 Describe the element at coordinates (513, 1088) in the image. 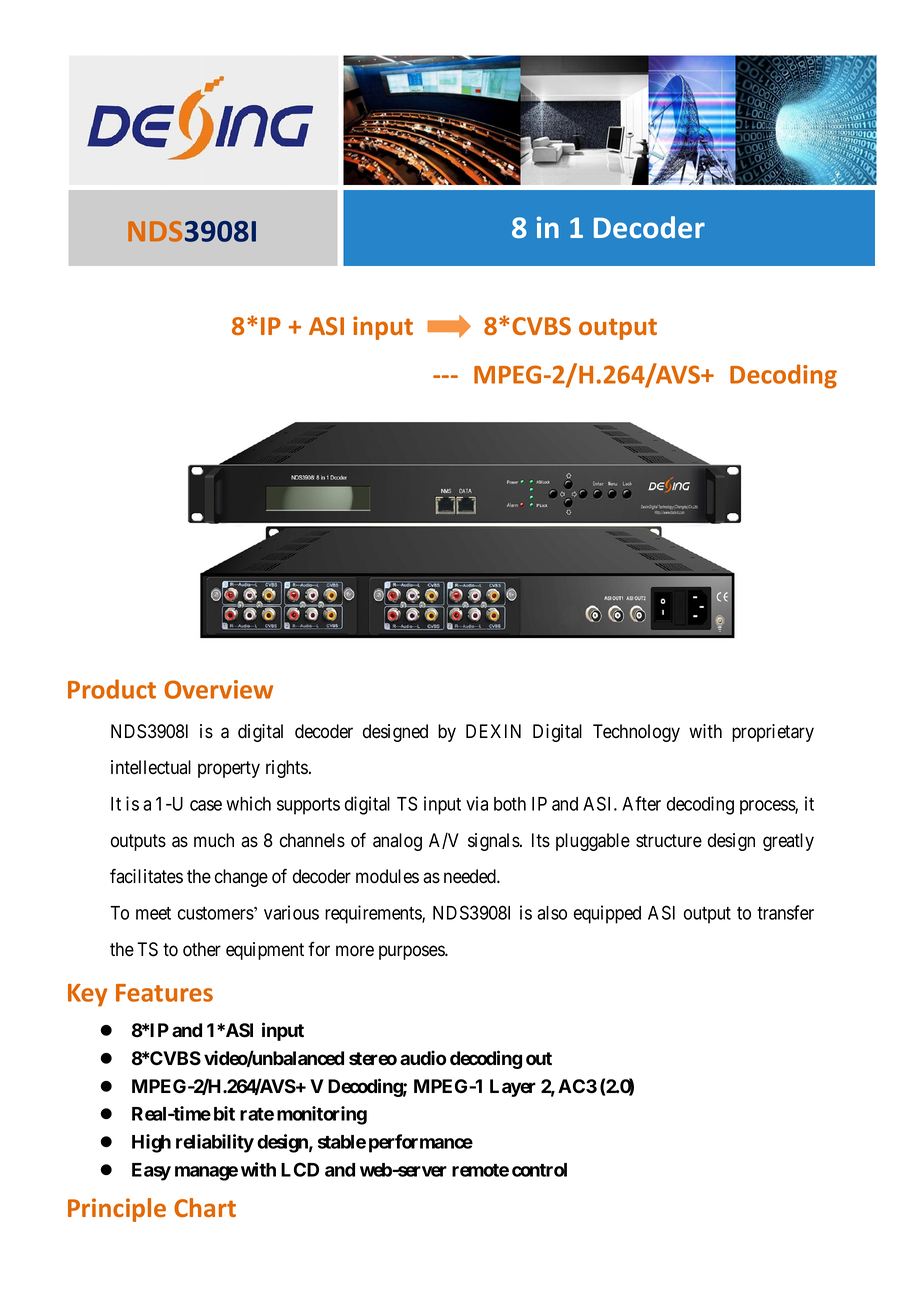

I see `Layer` at that location.
